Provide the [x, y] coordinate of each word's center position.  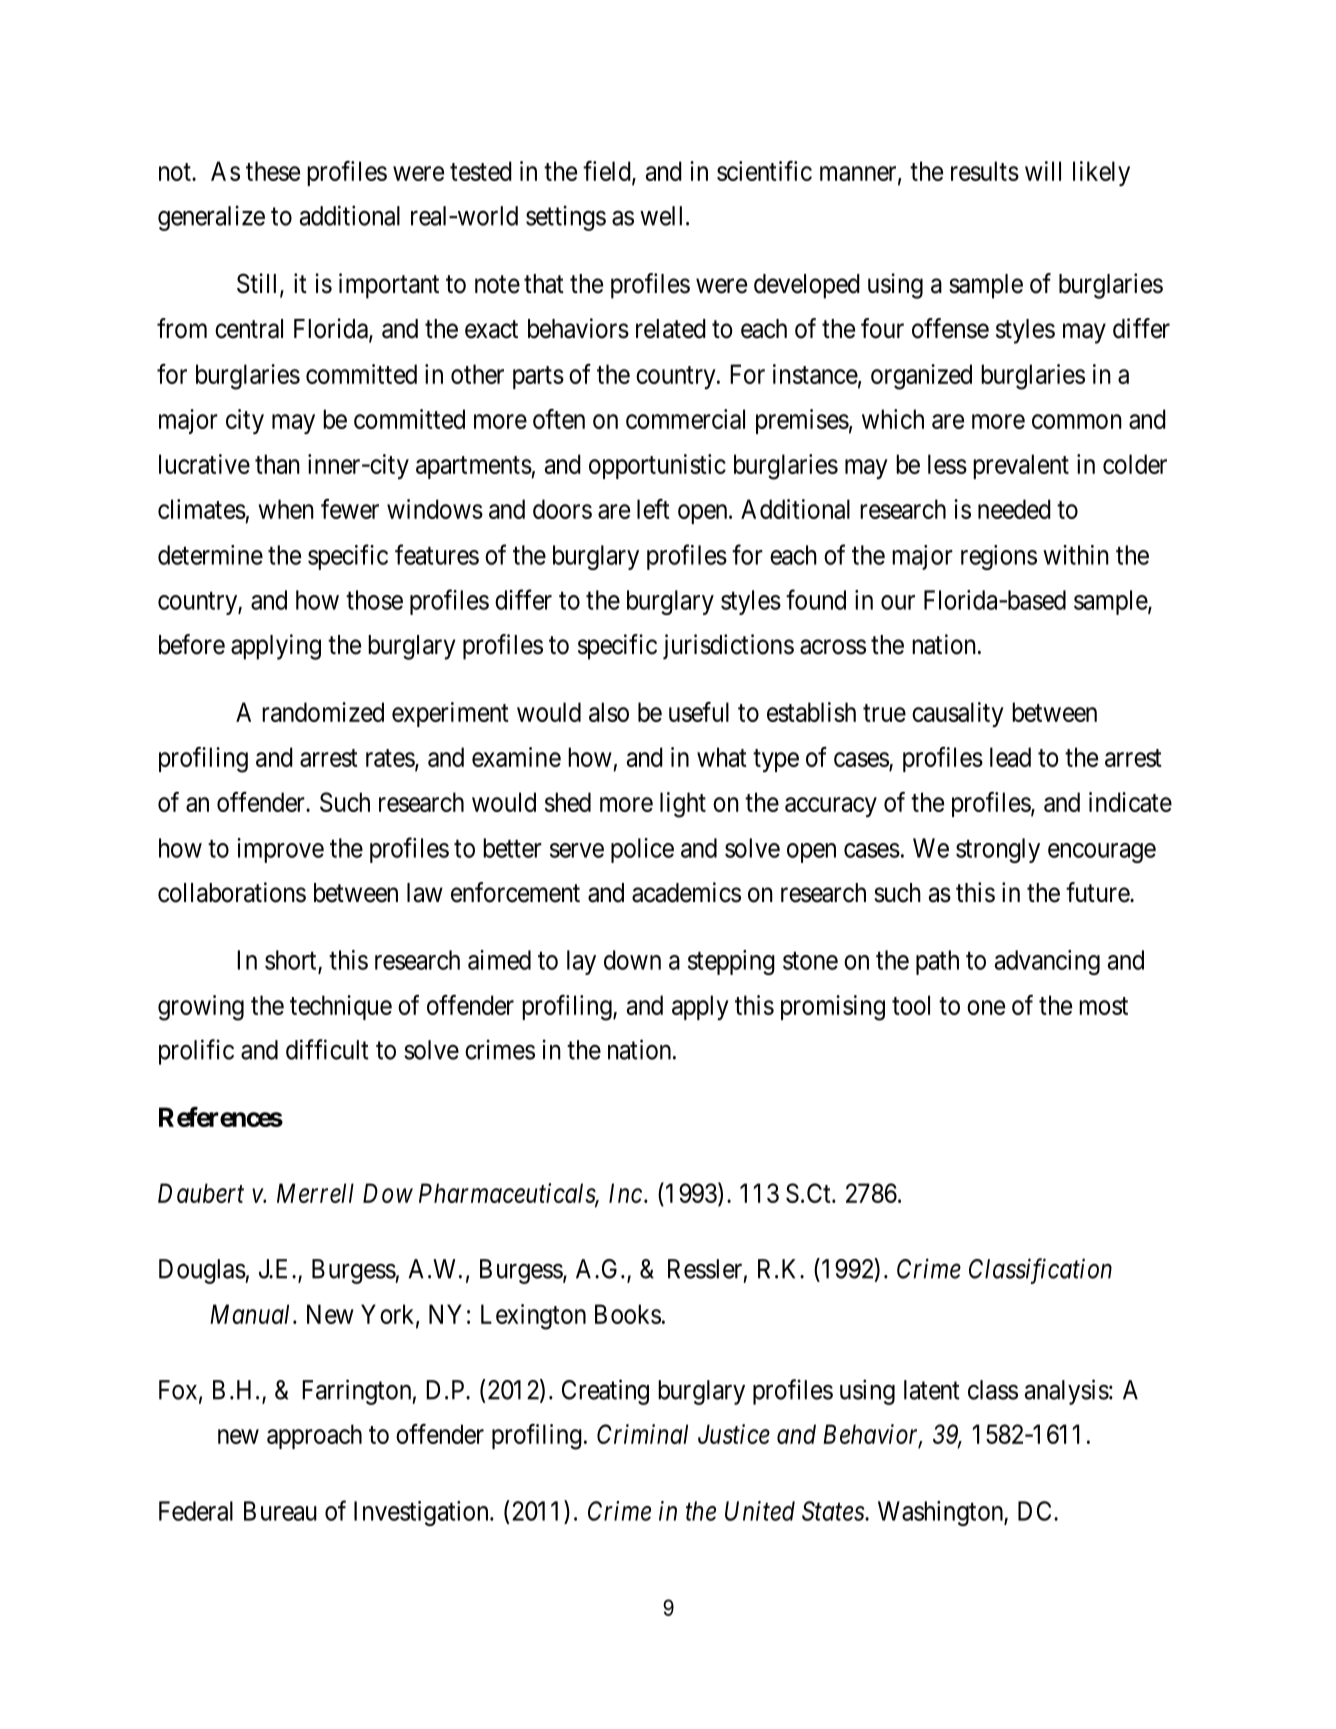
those [374, 600]
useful [699, 712]
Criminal [642, 1434]
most [1103, 1006]
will [1043, 171]
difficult [327, 1049]
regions [999, 557]
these [273, 171]
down [632, 960]
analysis [1067, 1392]
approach [314, 1436]
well [663, 216]
